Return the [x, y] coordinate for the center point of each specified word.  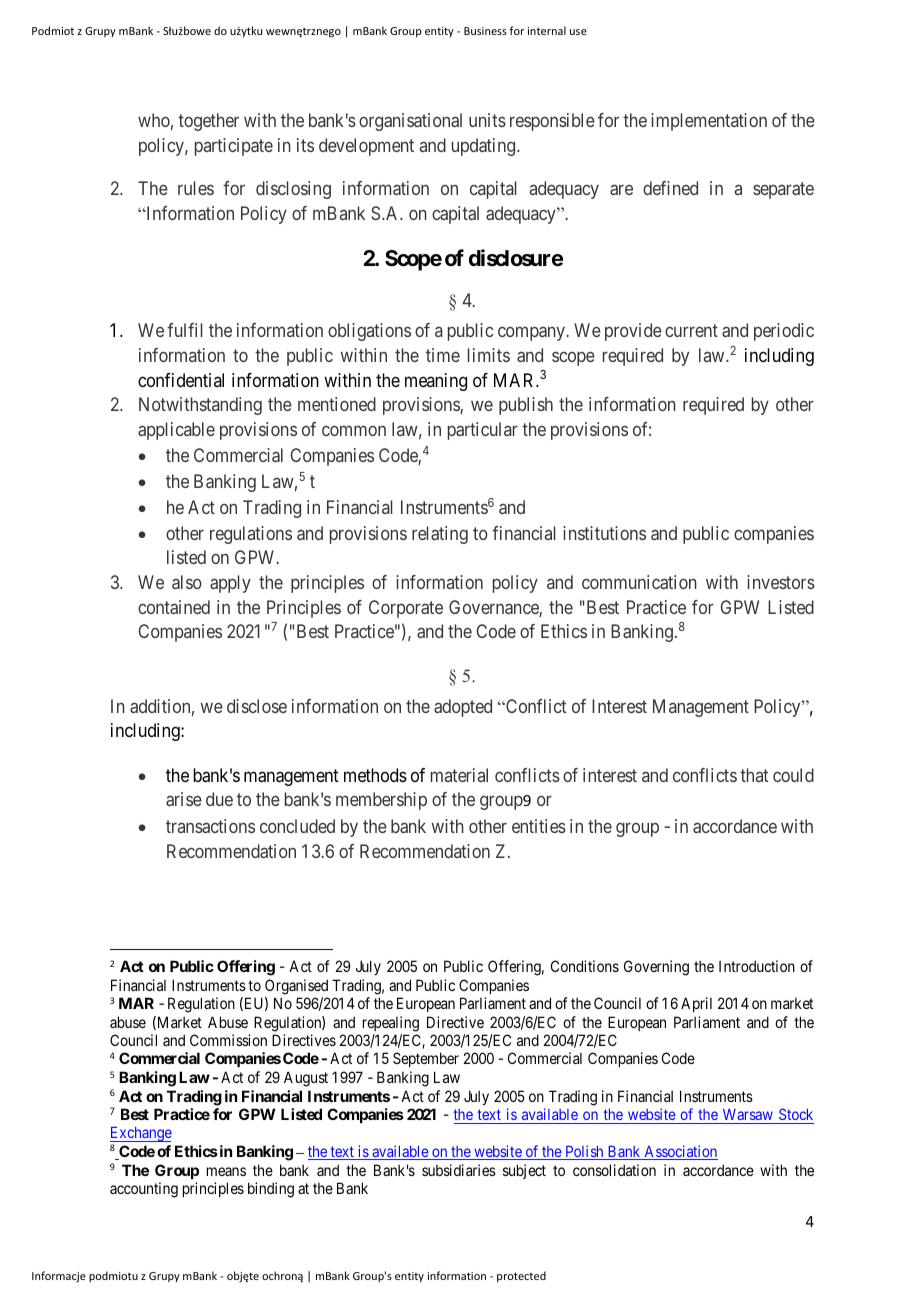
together [208, 122]
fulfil [184, 330]
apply [230, 584]
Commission [228, 1040]
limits [489, 355]
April [696, 1004]
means [226, 1171]
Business [485, 31]
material [459, 775]
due [219, 799]
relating [440, 535]
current [691, 331]
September [426, 1059]
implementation [709, 122]
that [754, 775]
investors [781, 582]
